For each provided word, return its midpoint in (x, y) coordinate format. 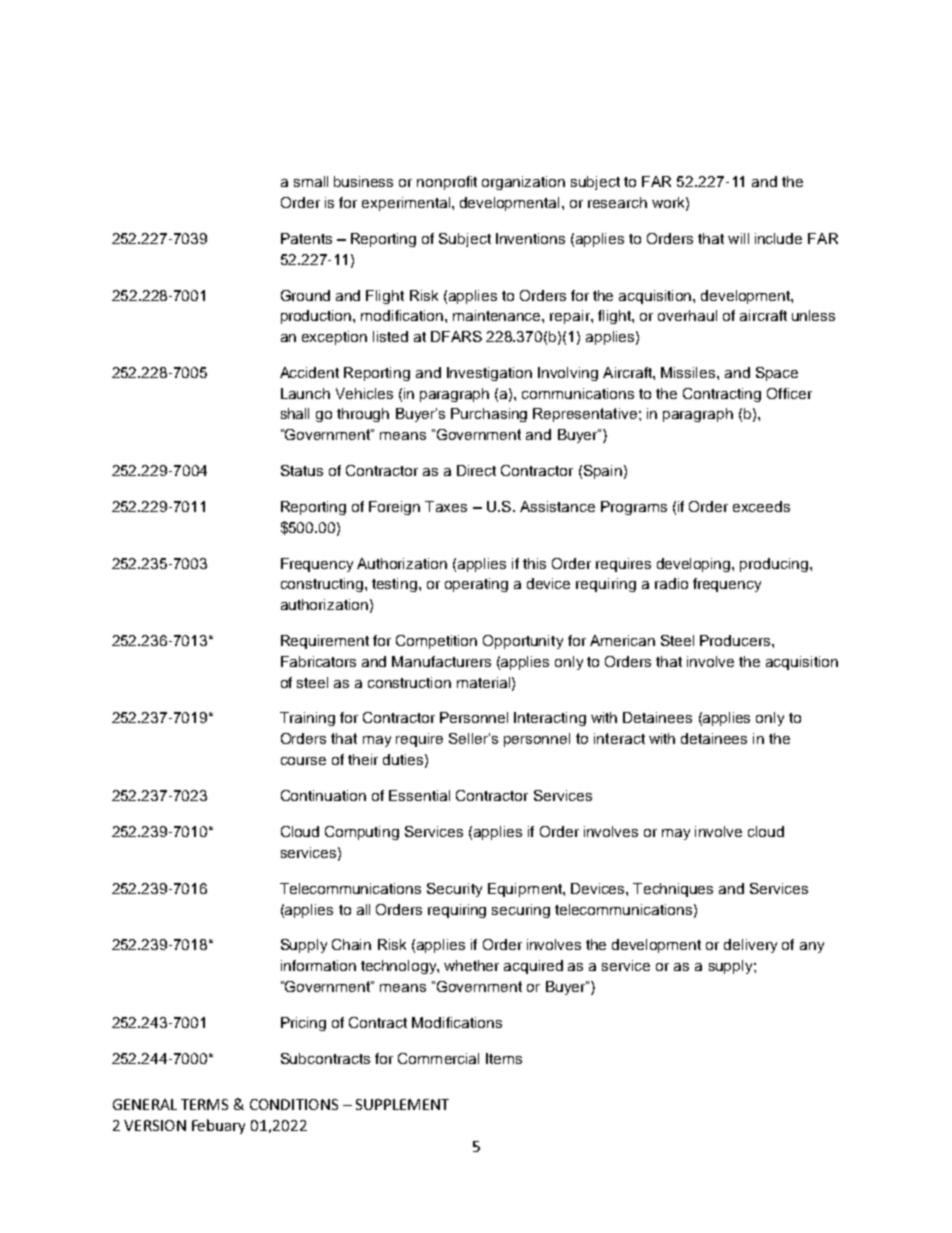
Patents (306, 238)
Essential (419, 795)
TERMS (204, 1104)
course (303, 761)
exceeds (761, 506)
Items (504, 1058)
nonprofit (447, 183)
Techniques (673, 890)
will (738, 238)
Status (302, 470)
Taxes (446, 506)
